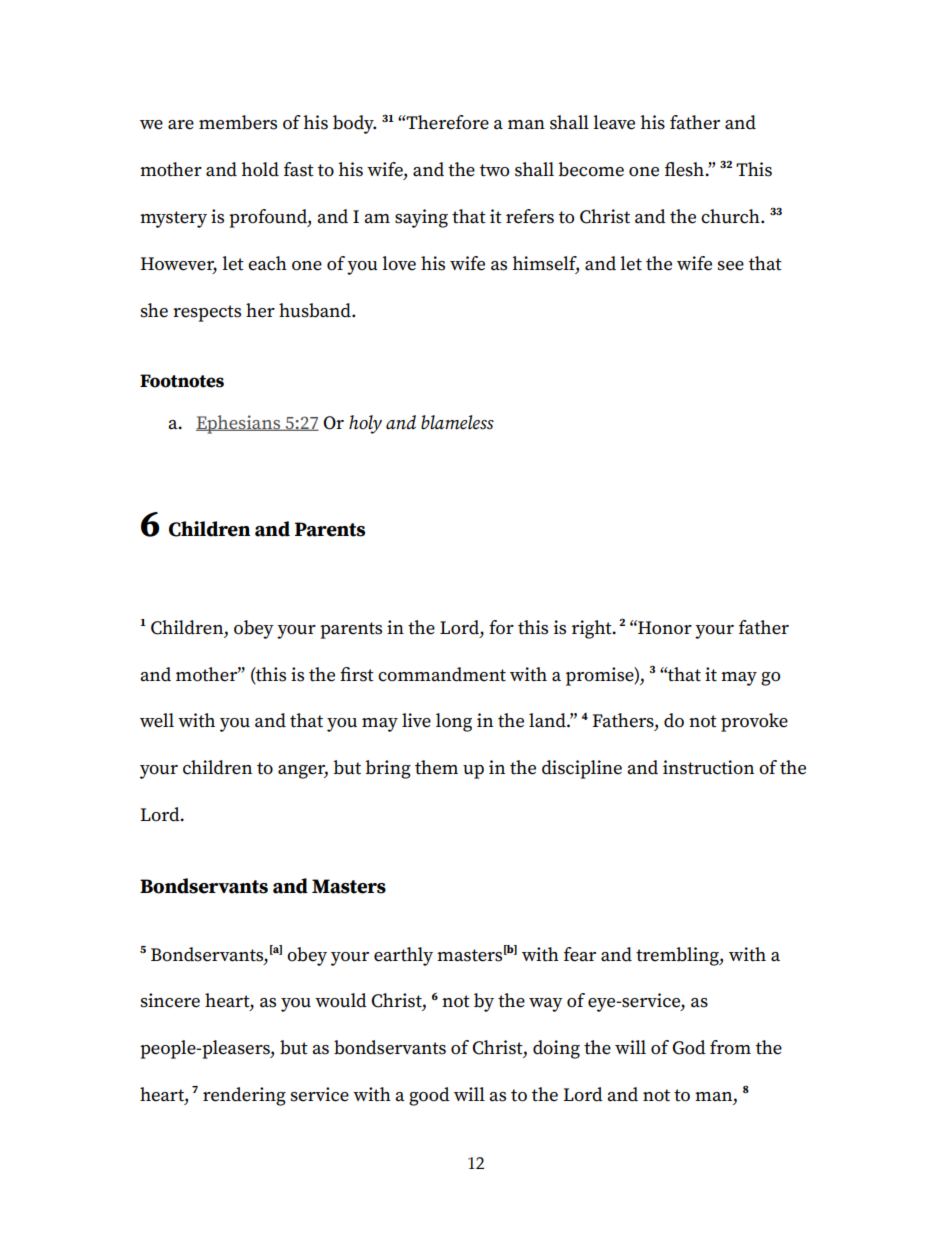  I want to click on well, so click(157, 720).
